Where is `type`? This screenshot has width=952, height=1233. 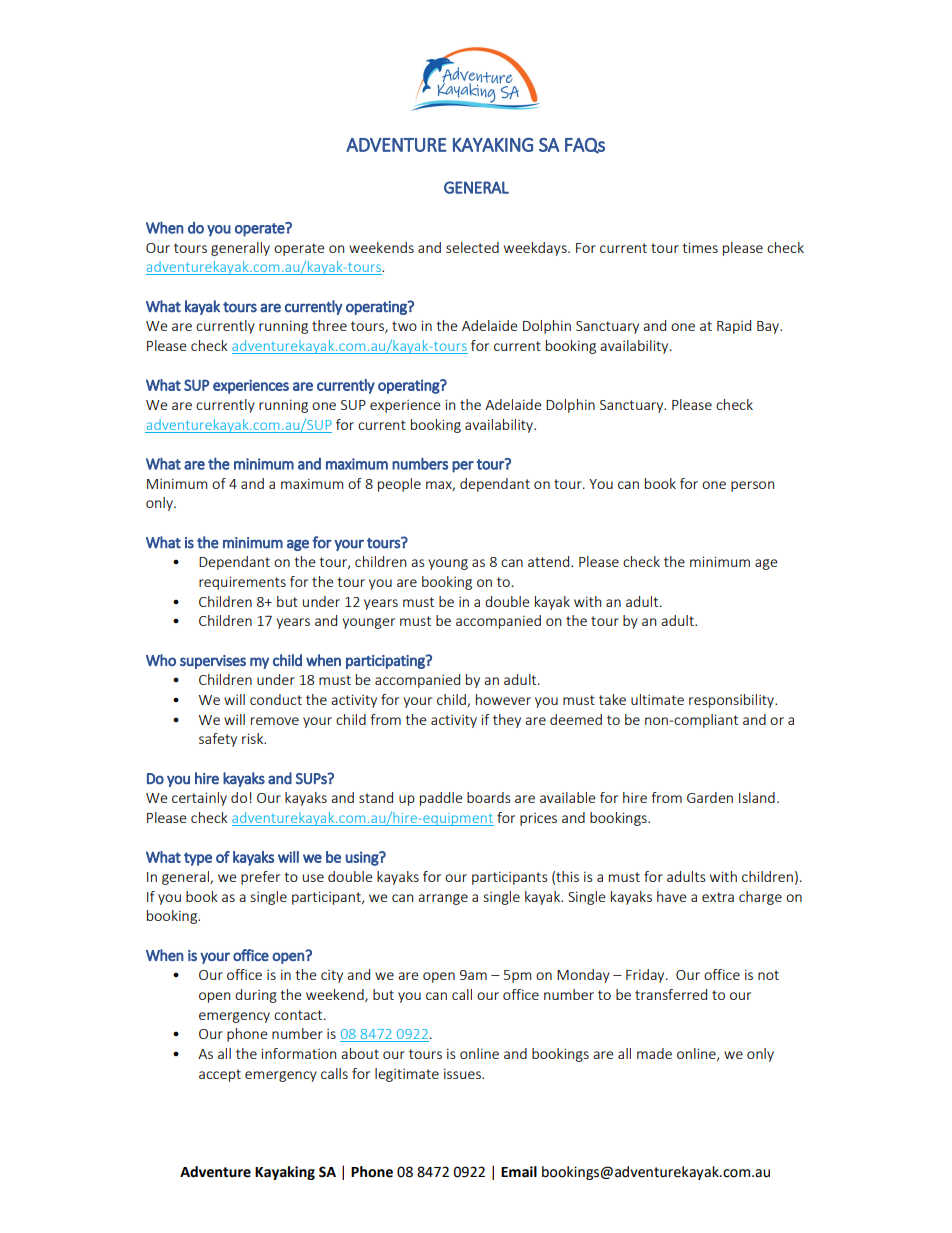
type is located at coordinates (198, 859).
